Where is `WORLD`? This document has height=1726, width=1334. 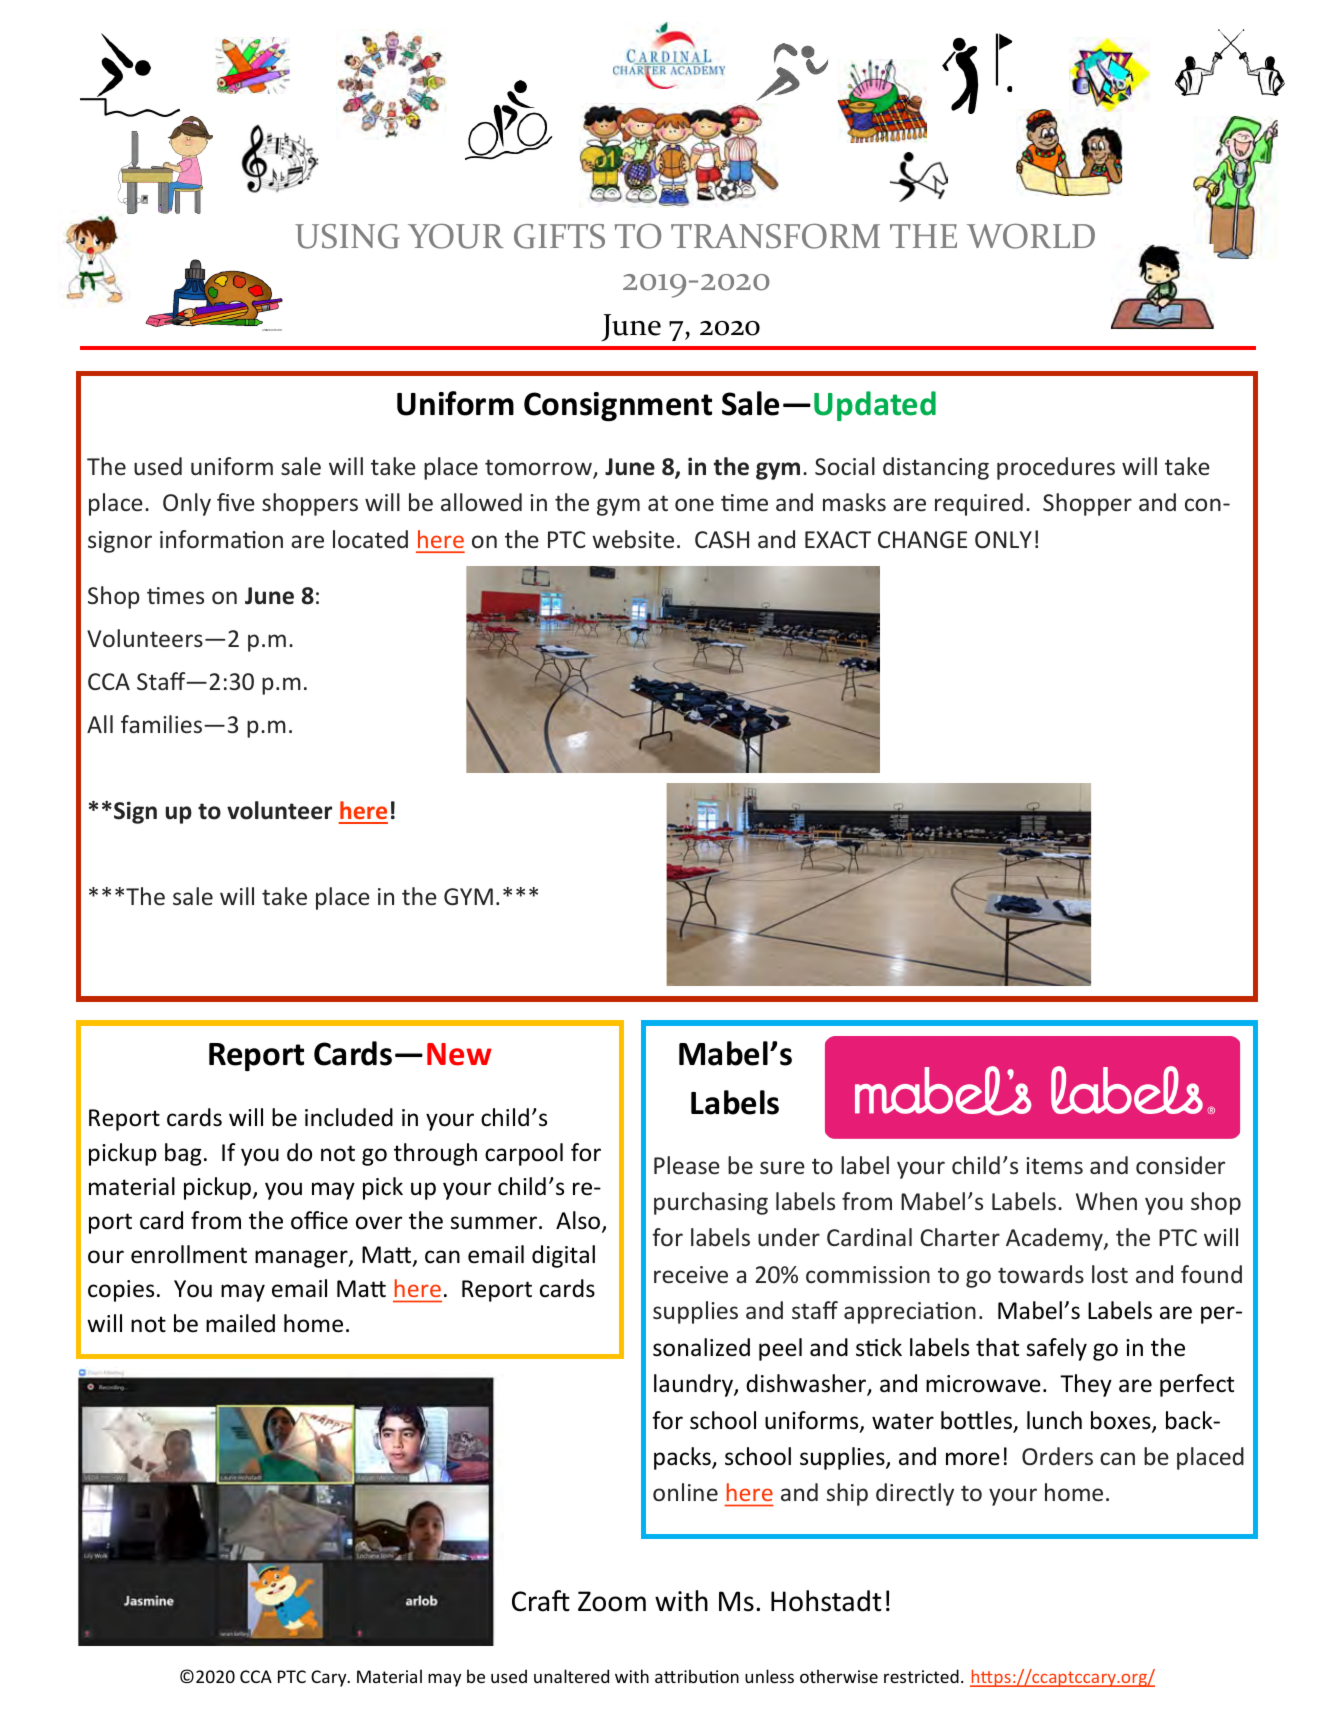
WORLD is located at coordinates (1031, 236).
